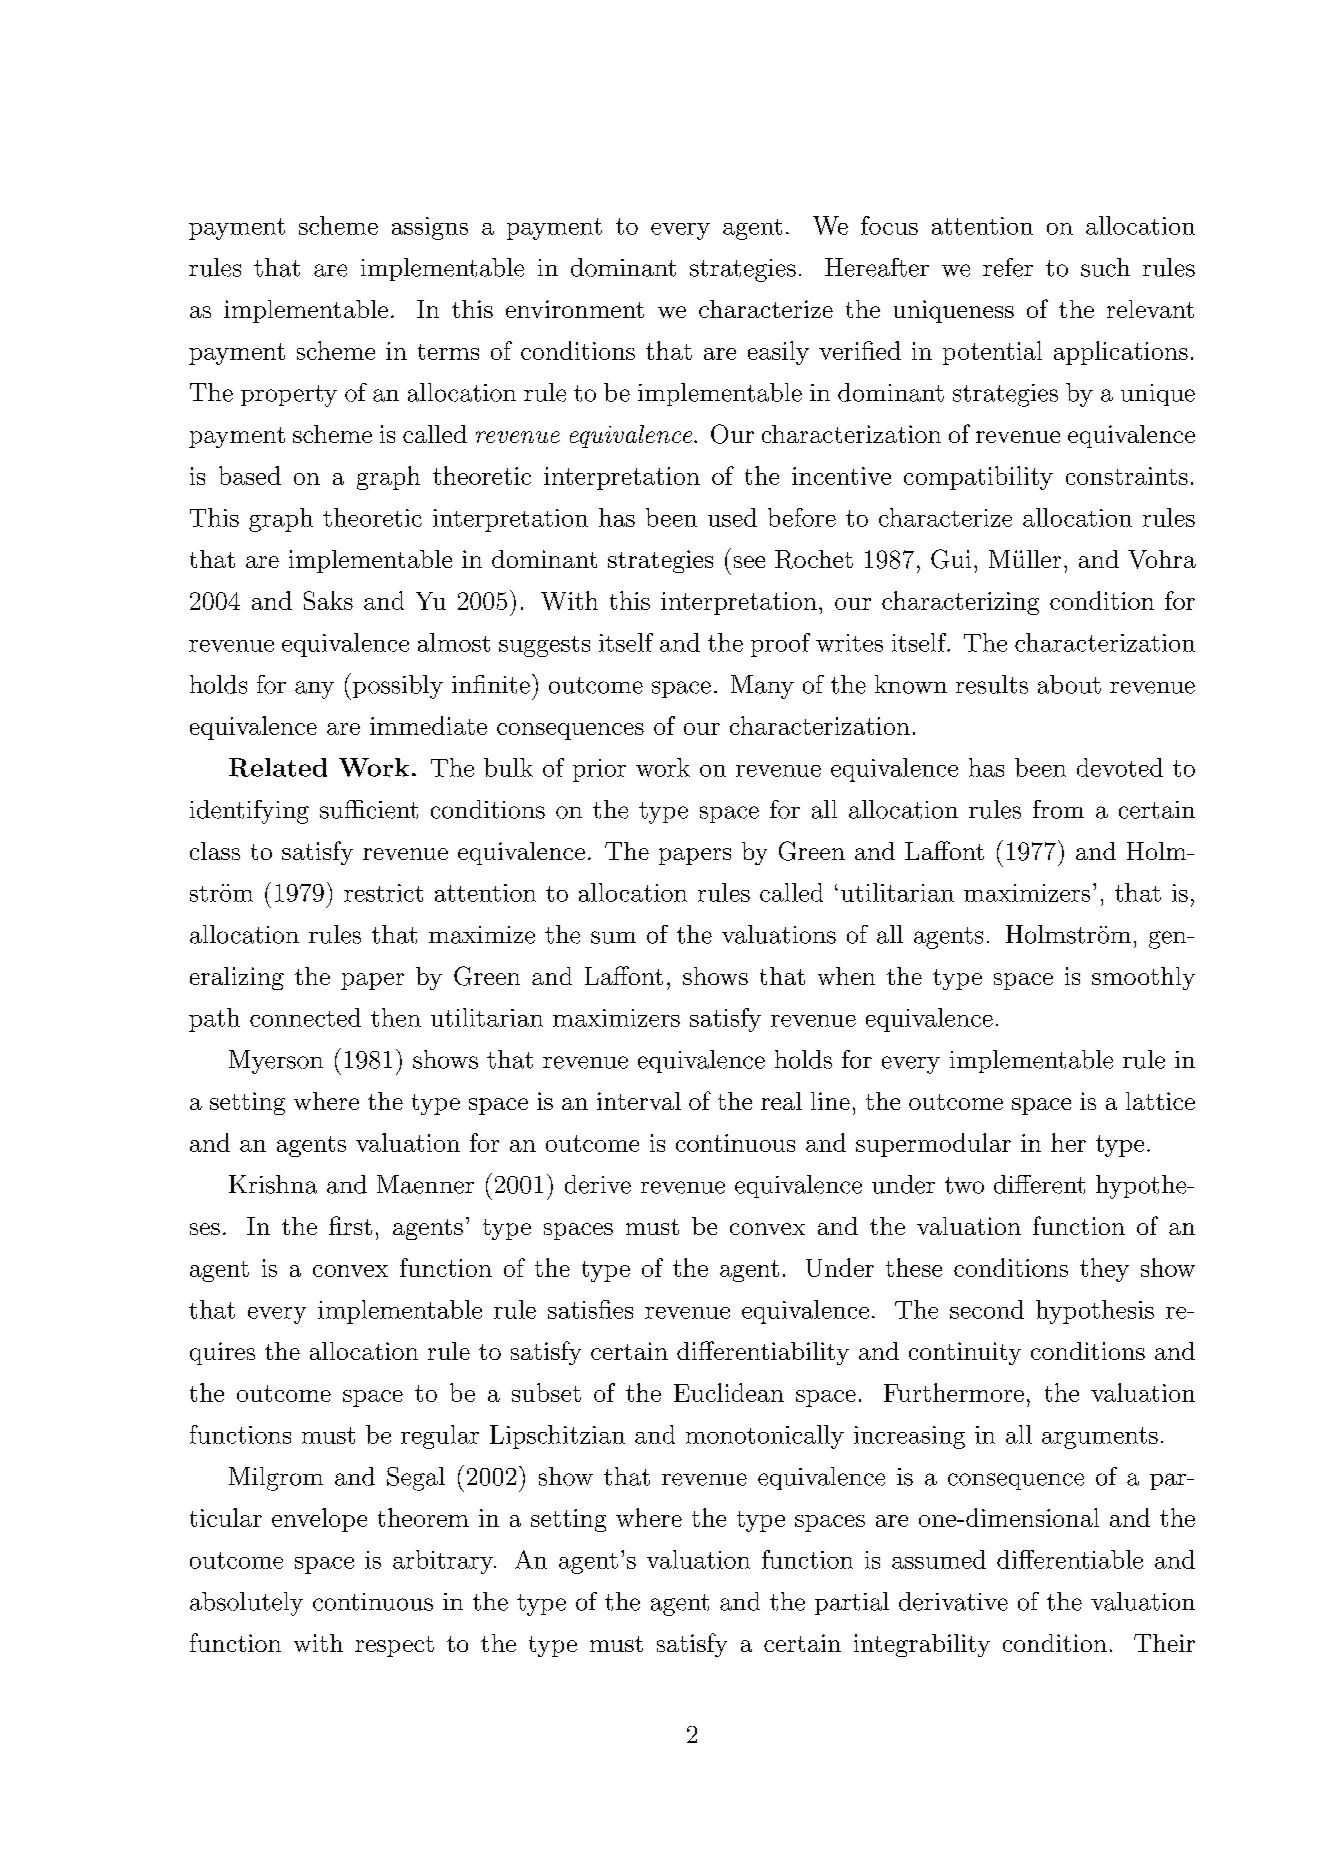 The width and height of the screenshot is (1321, 1869). What do you see at coordinates (749, 562) in the screenshot?
I see `see` at bounding box center [749, 562].
